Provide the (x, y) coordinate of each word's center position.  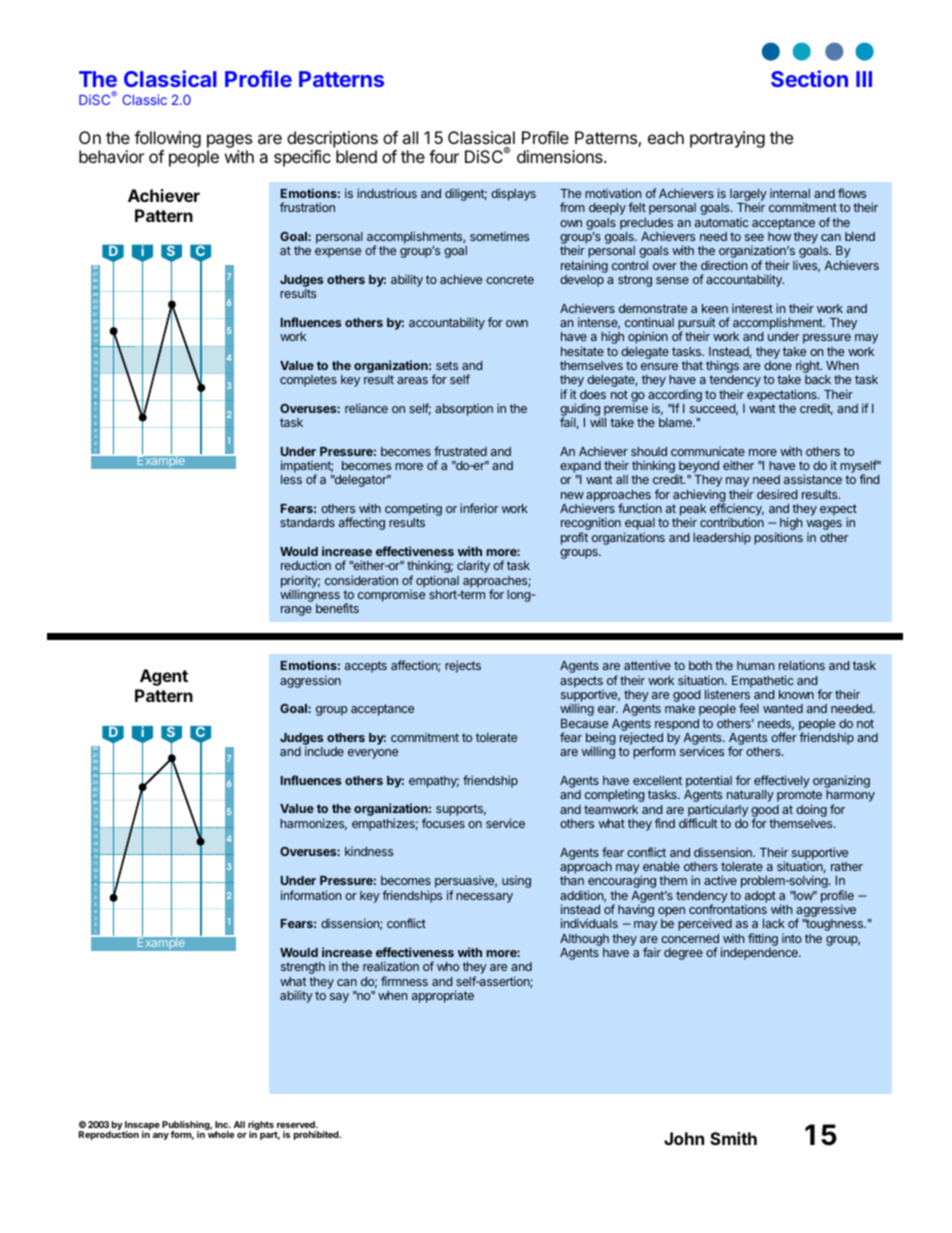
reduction (306, 565)
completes (308, 381)
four (444, 156)
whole (221, 1134)
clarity (473, 566)
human (755, 665)
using (516, 882)
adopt (760, 898)
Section (809, 78)
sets (447, 365)
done (778, 365)
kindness (369, 851)
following (167, 139)
